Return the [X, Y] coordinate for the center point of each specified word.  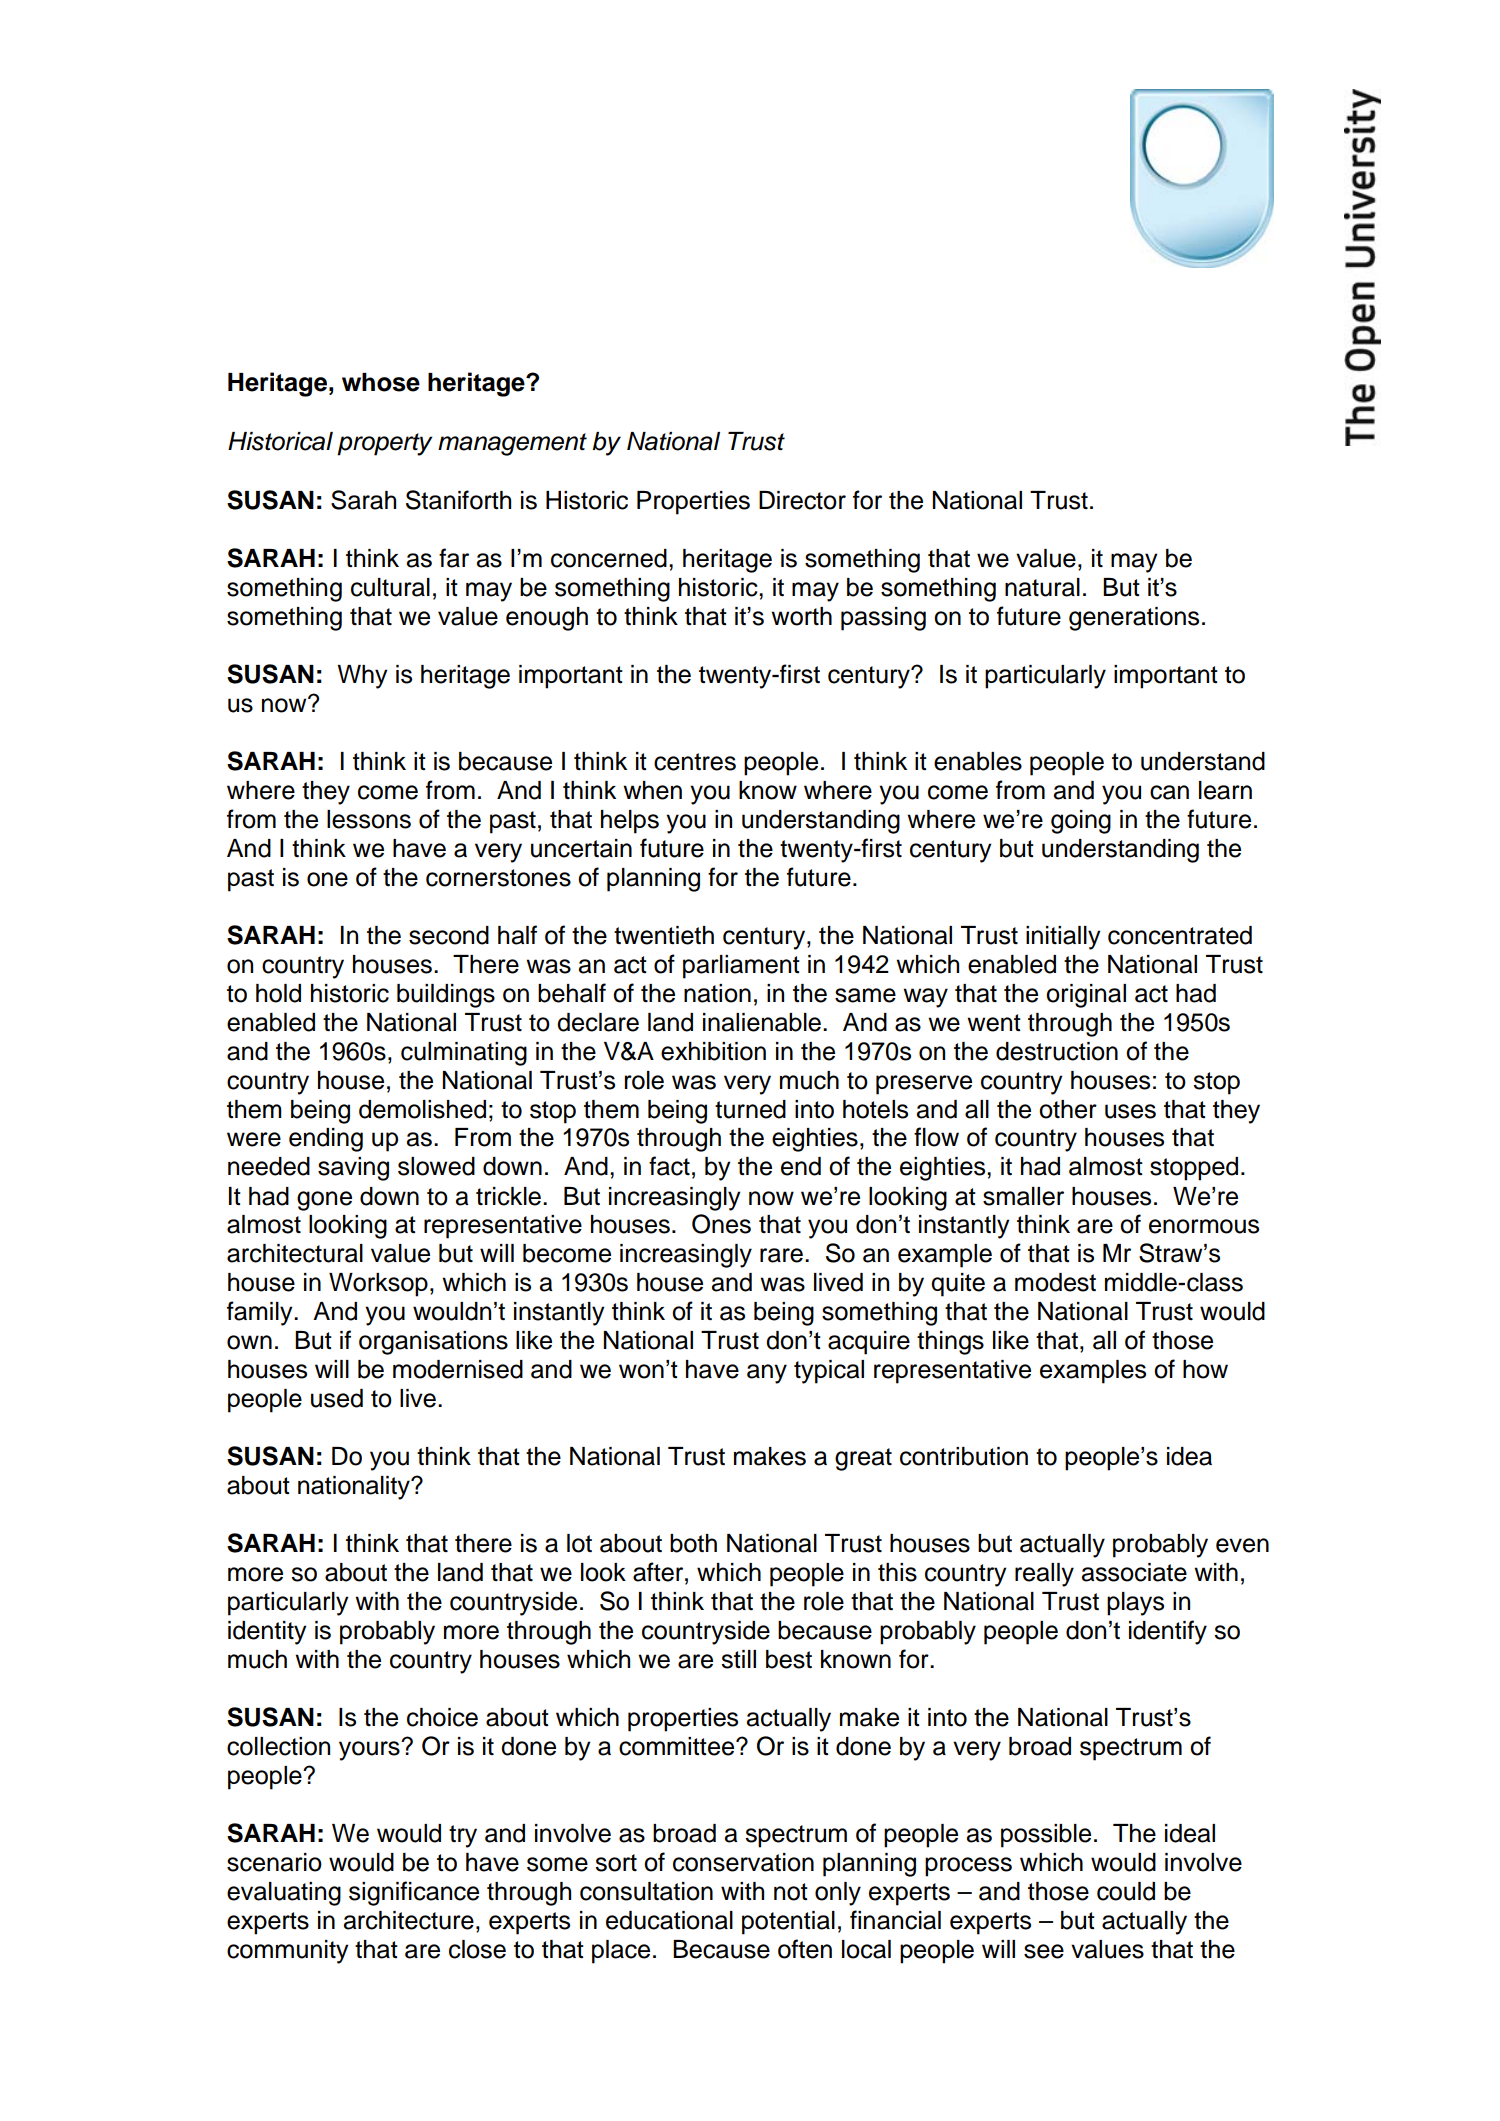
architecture [409, 1920]
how [1205, 1369]
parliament [741, 967]
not [791, 1892]
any [767, 1374]
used [337, 1398]
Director [802, 500]
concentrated [1180, 935]
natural [1042, 587]
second [449, 935]
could [1126, 1891]
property [385, 444]
